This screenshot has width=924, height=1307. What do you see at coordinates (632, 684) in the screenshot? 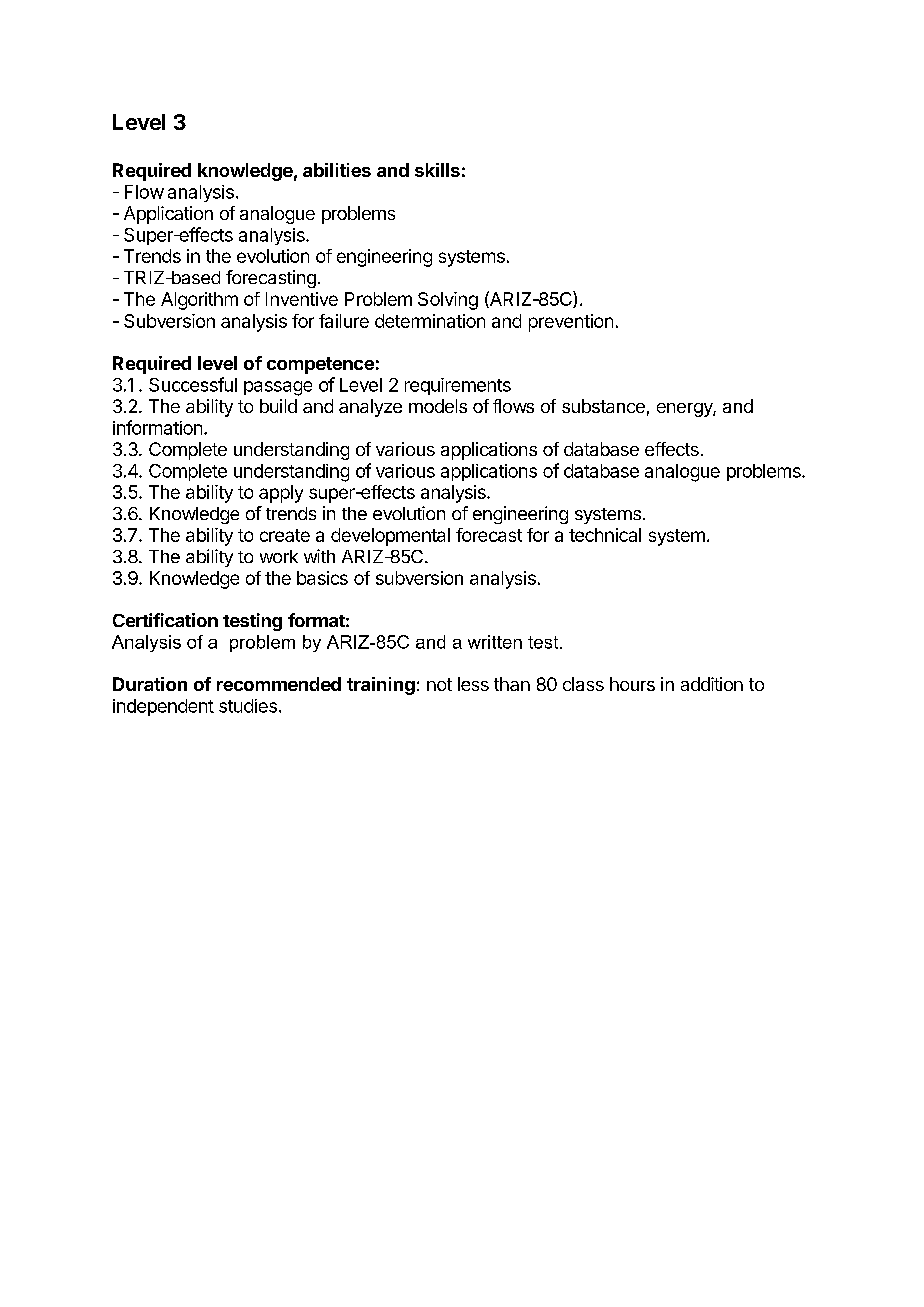
I see `hours` at bounding box center [632, 684].
